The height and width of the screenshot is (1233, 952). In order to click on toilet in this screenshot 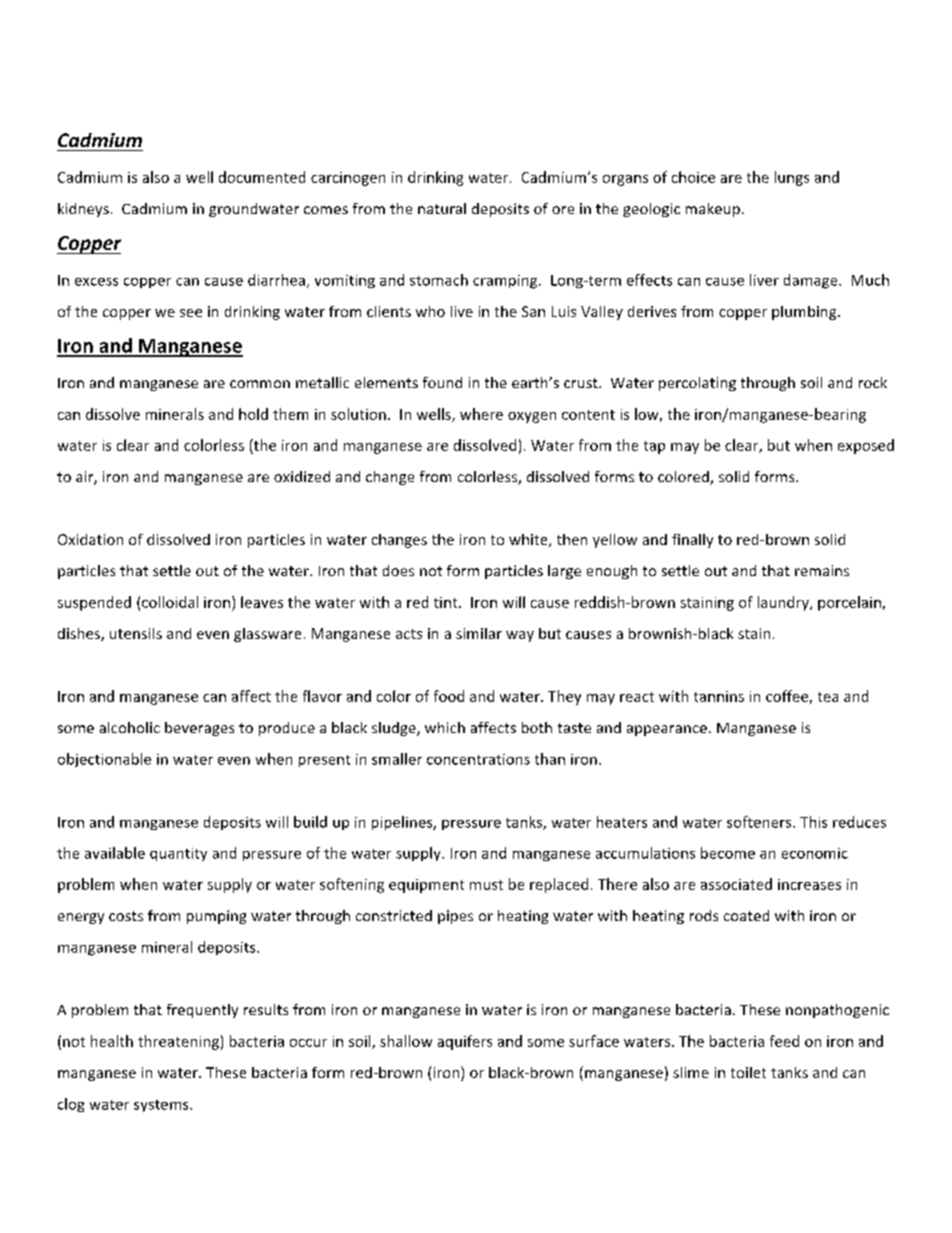, I will do `click(748, 1072)`.
